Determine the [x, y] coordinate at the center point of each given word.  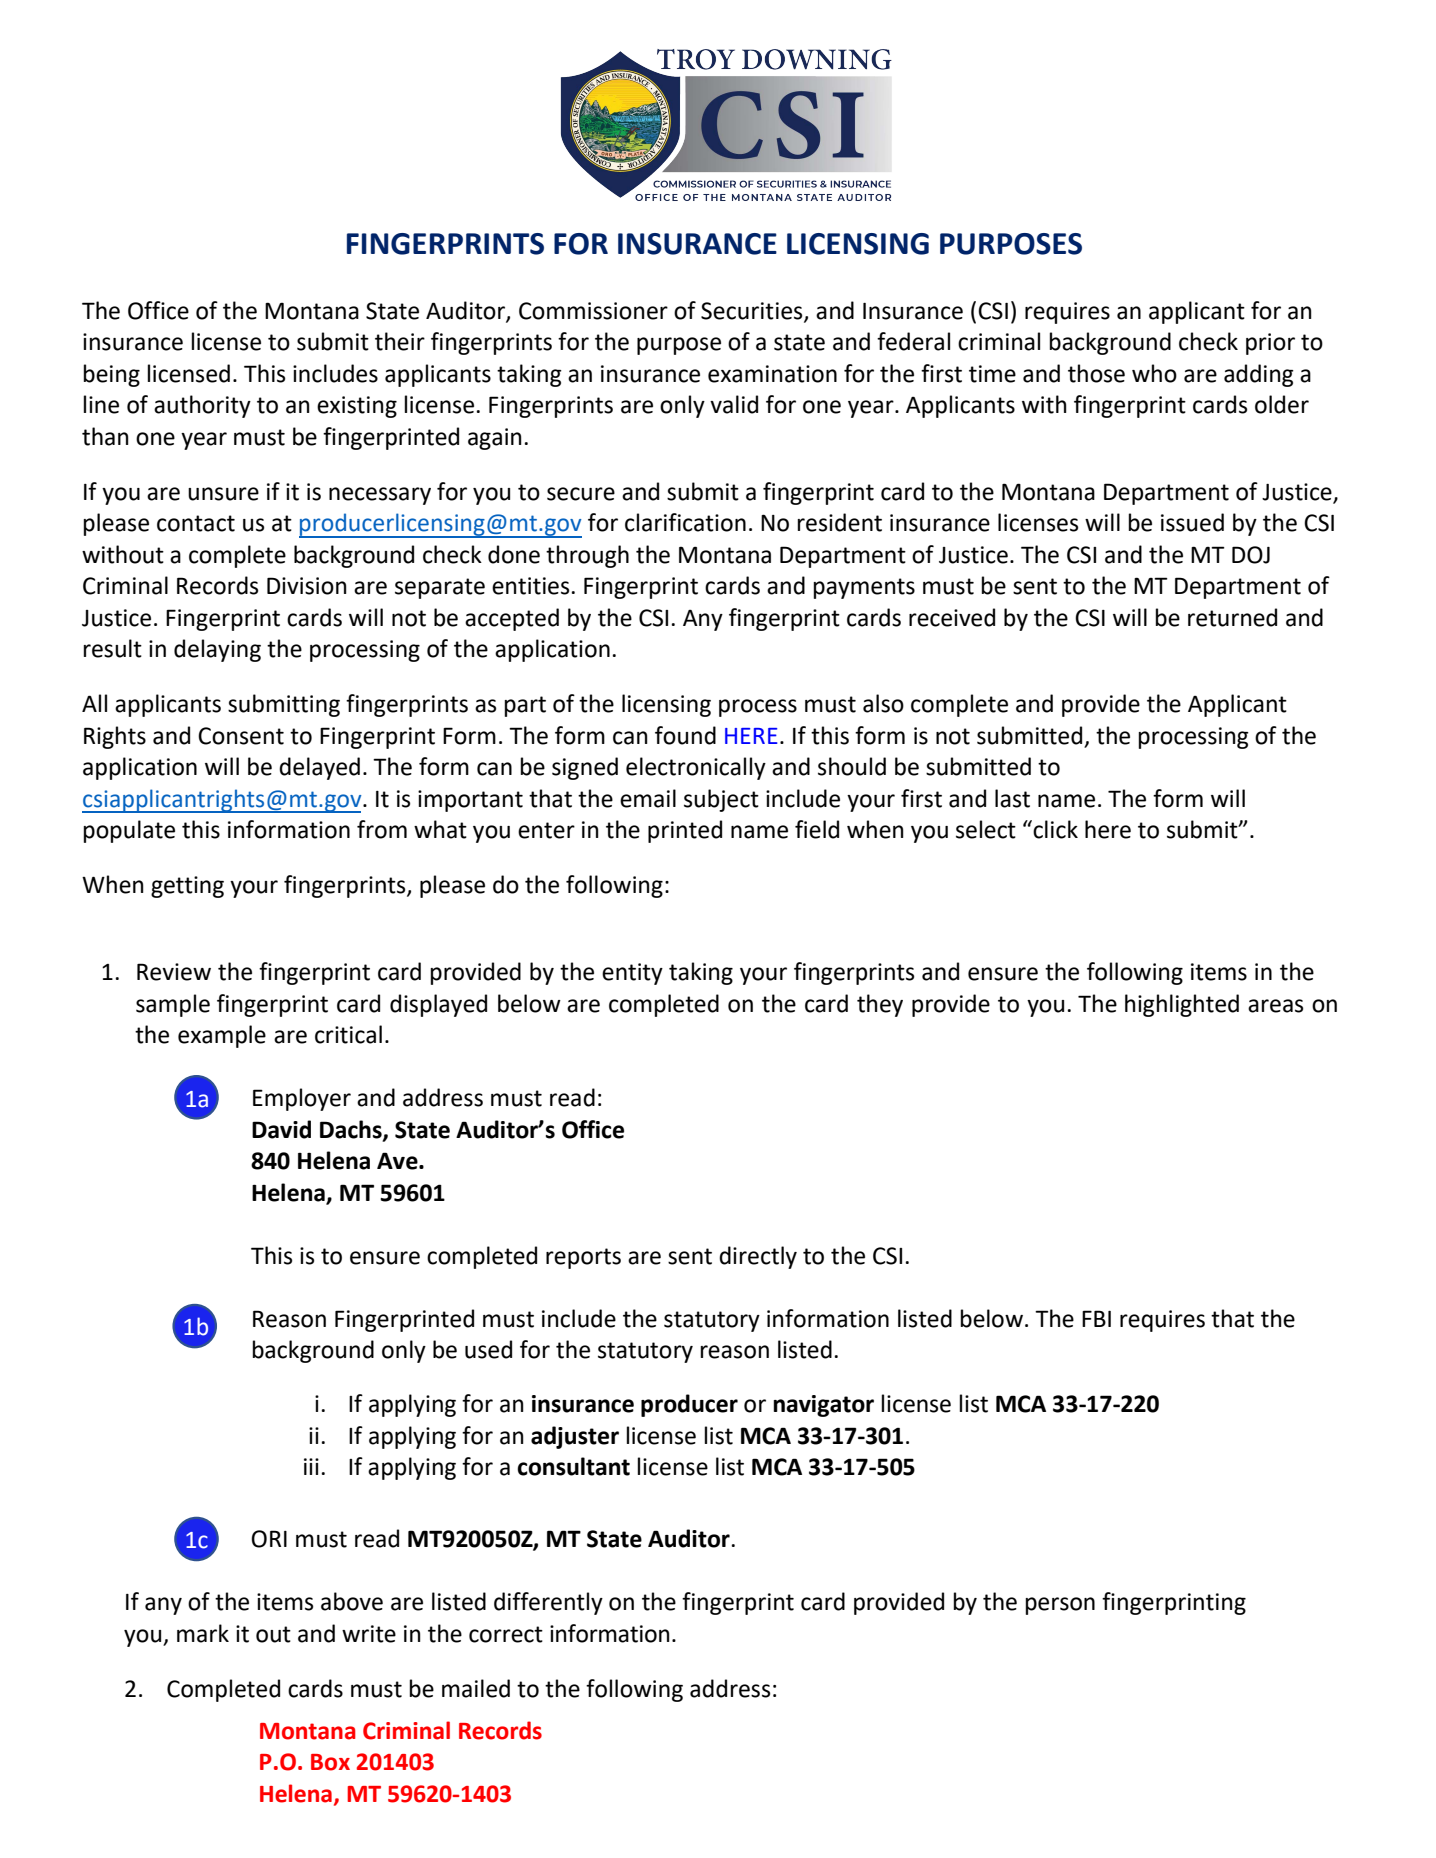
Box [330, 1762]
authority [202, 406]
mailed [476, 1688]
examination [772, 374]
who [1154, 373]
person [1060, 1606]
